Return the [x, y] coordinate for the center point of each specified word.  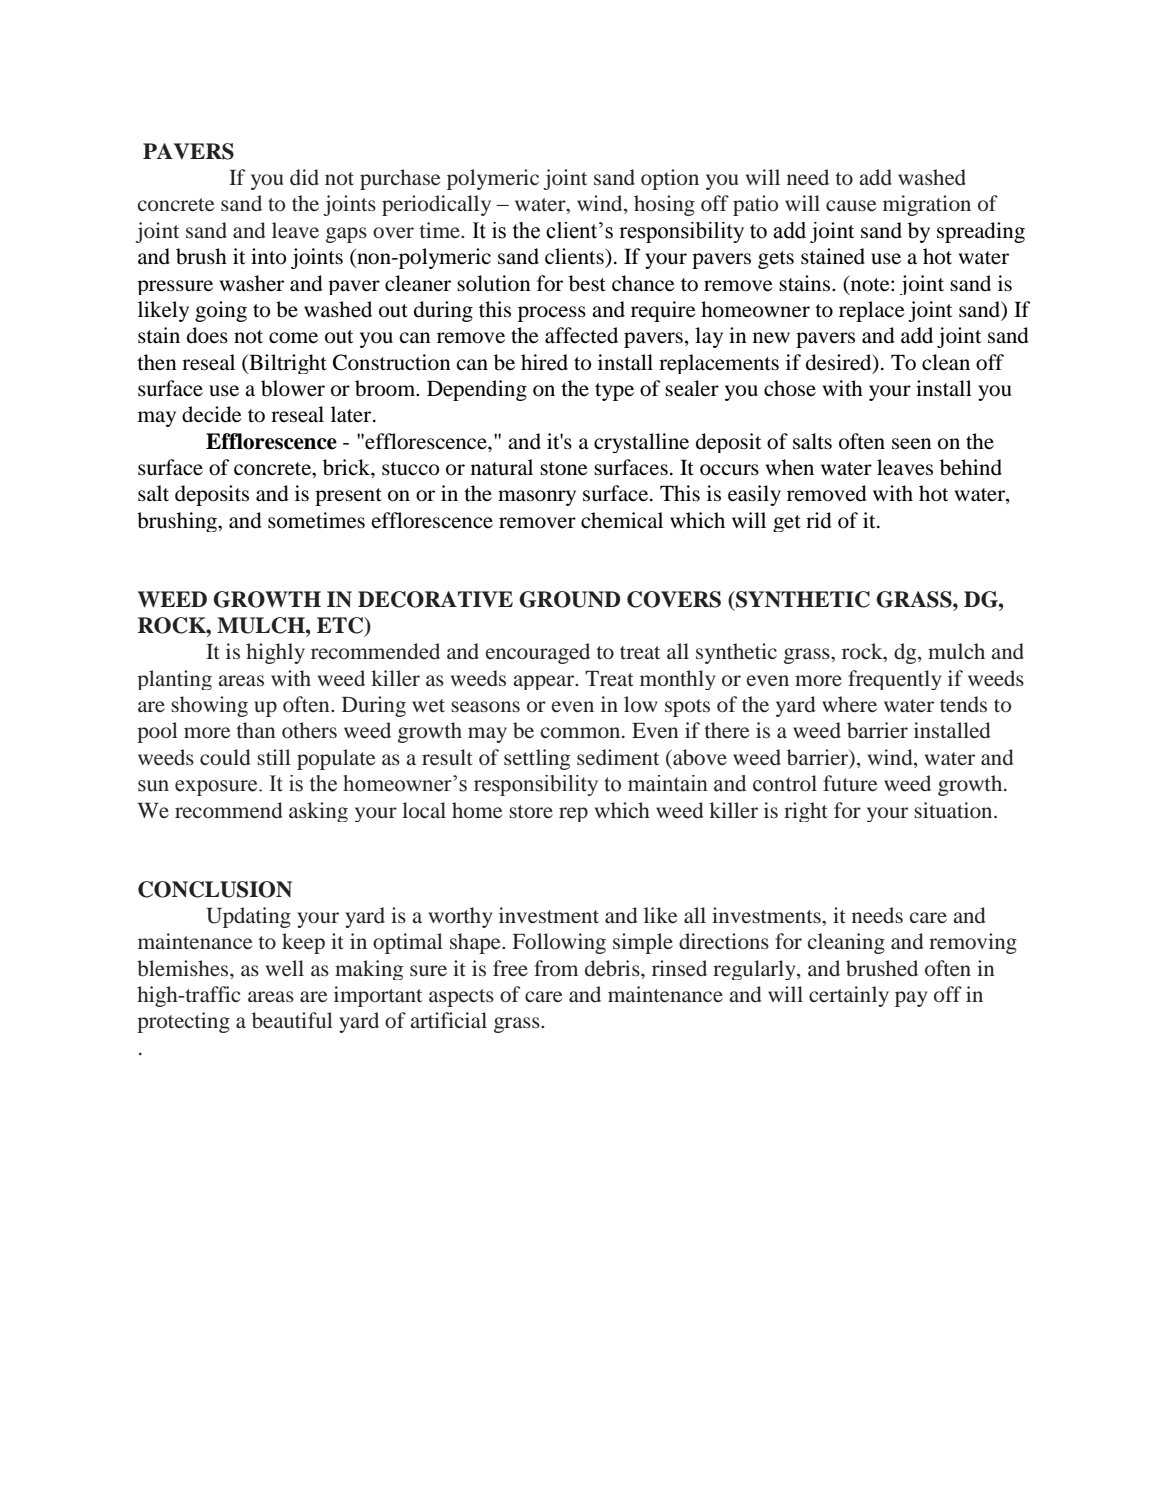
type [614, 392]
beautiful [292, 1020]
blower [293, 388]
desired [840, 362]
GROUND [569, 599]
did [304, 177]
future [850, 783]
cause [851, 206]
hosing [664, 205]
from [556, 968]
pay [911, 999]
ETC [341, 626]
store [531, 812]
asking [318, 812]
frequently [894, 680]
